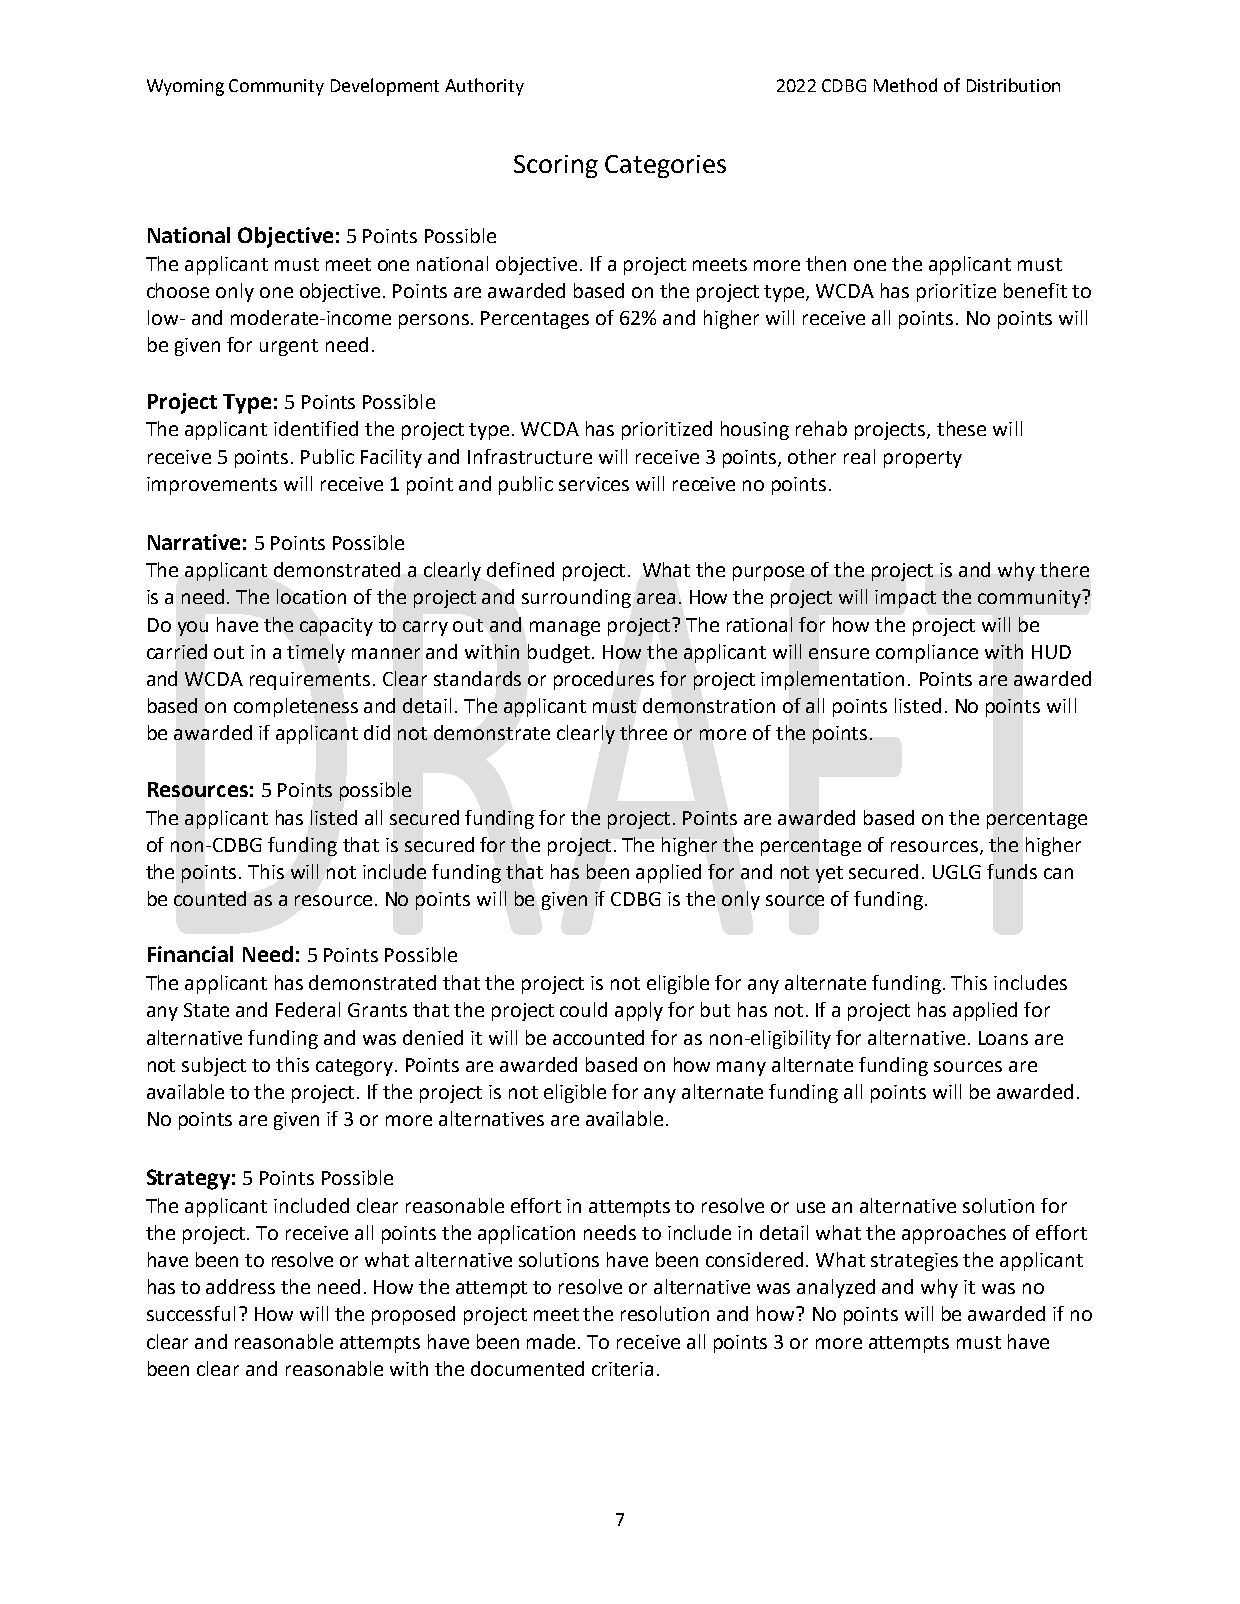 The height and width of the image is (1604, 1240). I want to click on criteria, so click(622, 1369).
